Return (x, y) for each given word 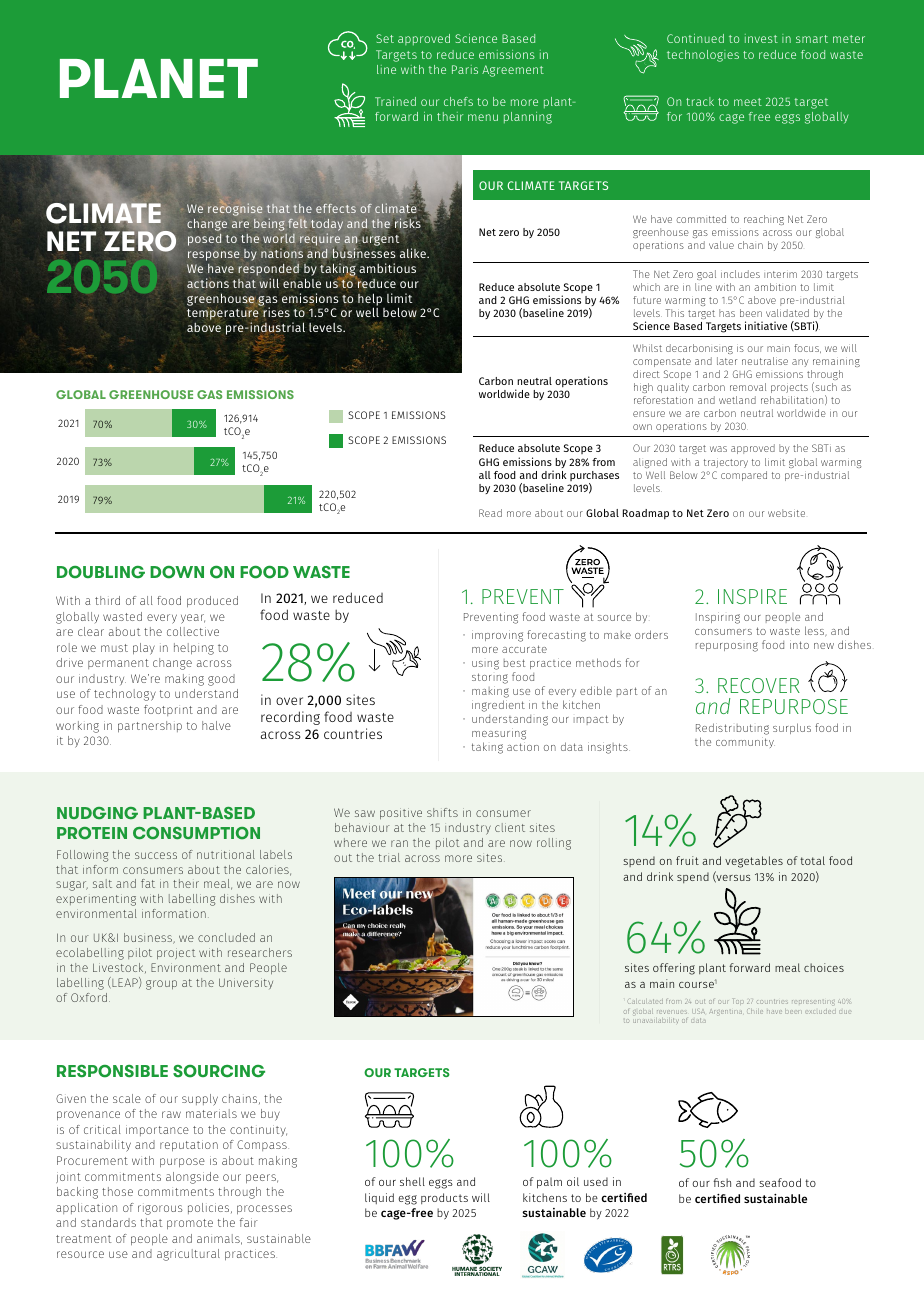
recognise (235, 209)
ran (399, 843)
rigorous (160, 1210)
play (144, 649)
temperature (223, 315)
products (444, 1198)
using (485, 665)
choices (824, 967)
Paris (465, 69)
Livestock (119, 968)
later (727, 361)
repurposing (727, 647)
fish (722, 1182)
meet (748, 102)
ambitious (387, 268)
